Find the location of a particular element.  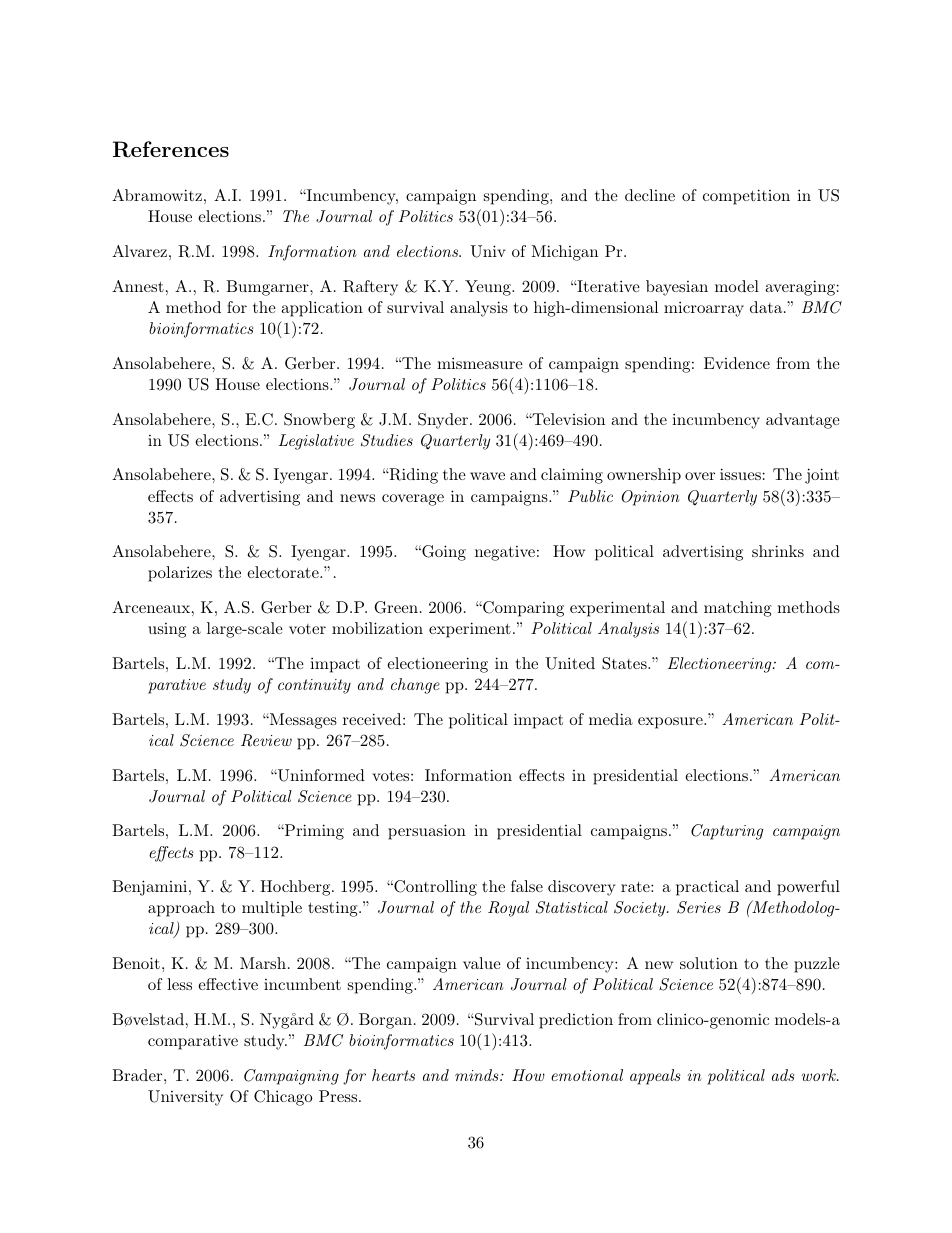

matching is located at coordinates (738, 609).
